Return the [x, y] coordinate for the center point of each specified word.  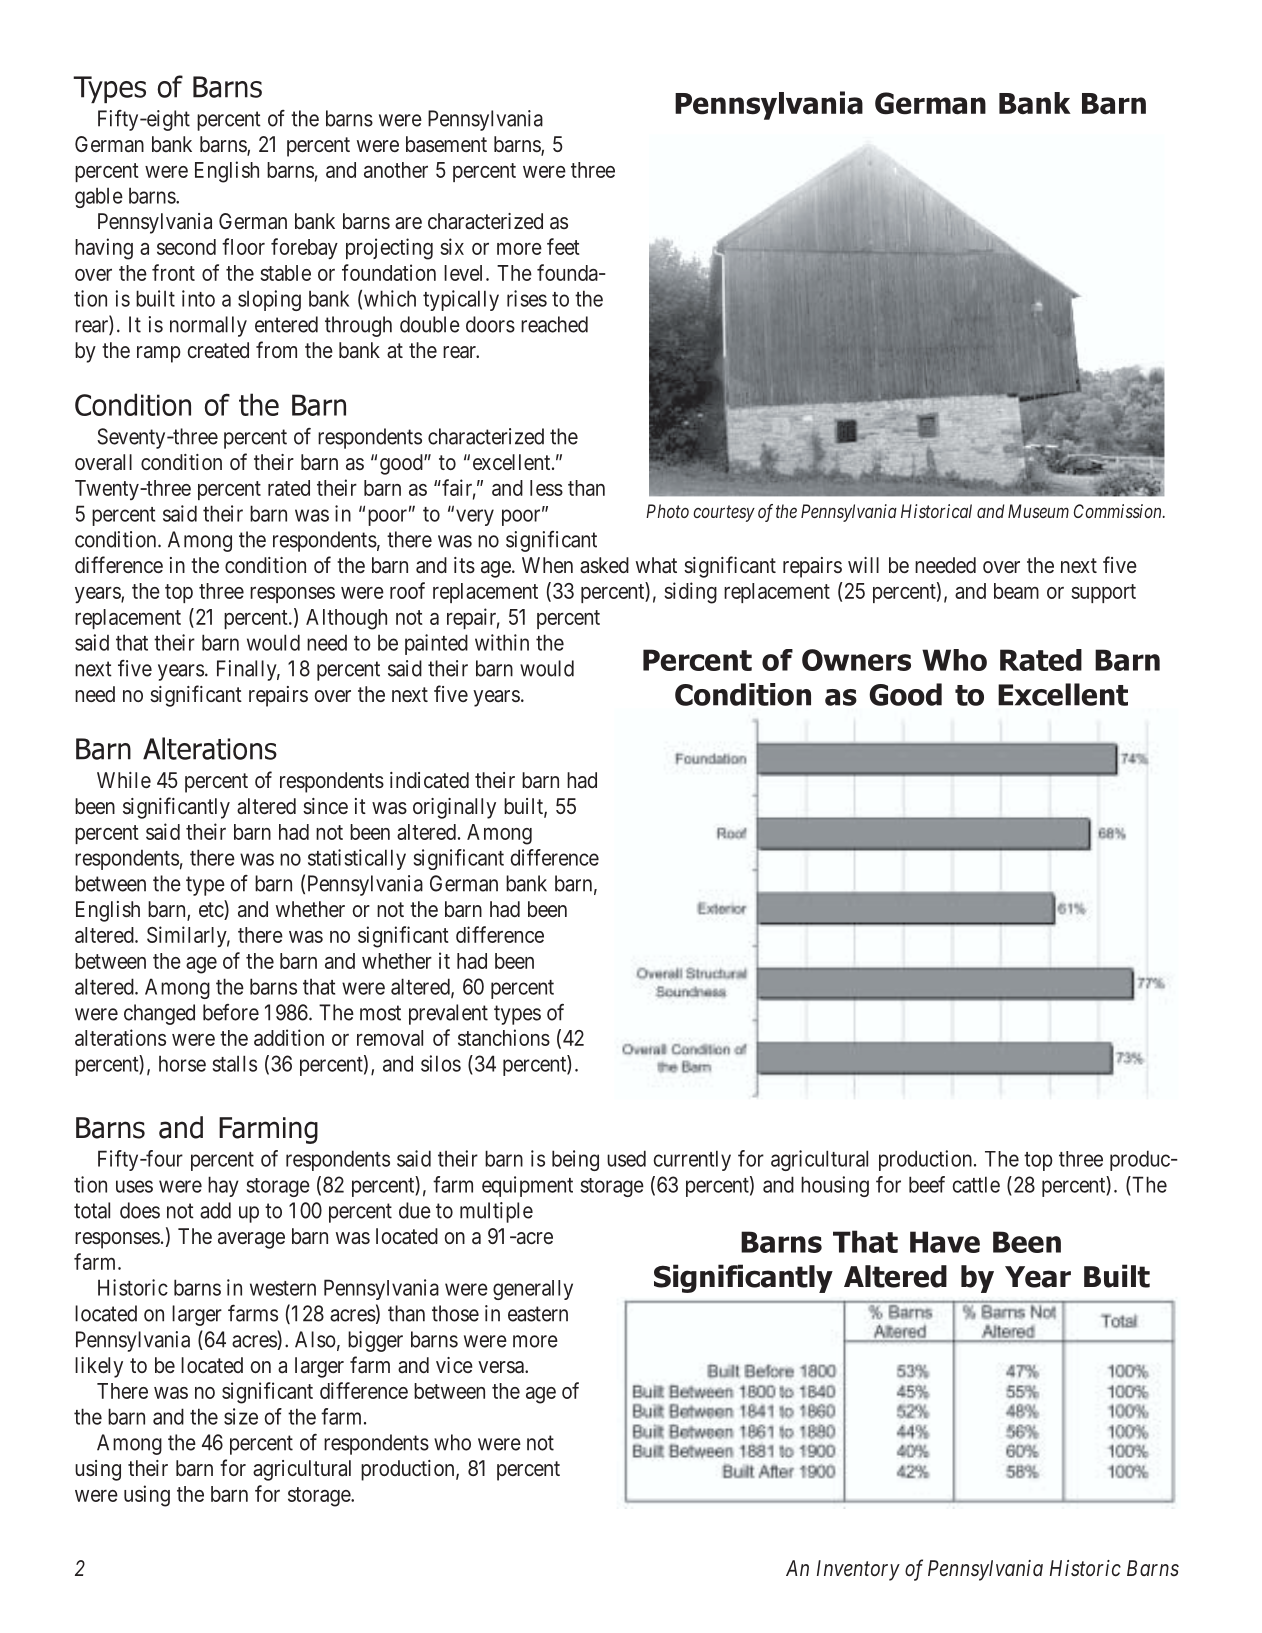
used [626, 1158]
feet [563, 246]
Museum [1038, 511]
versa [502, 1367]
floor [243, 246]
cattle [976, 1184]
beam [1016, 591]
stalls [235, 1063]
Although [346, 619]
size [241, 1416]
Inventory [858, 1570]
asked [604, 565]
